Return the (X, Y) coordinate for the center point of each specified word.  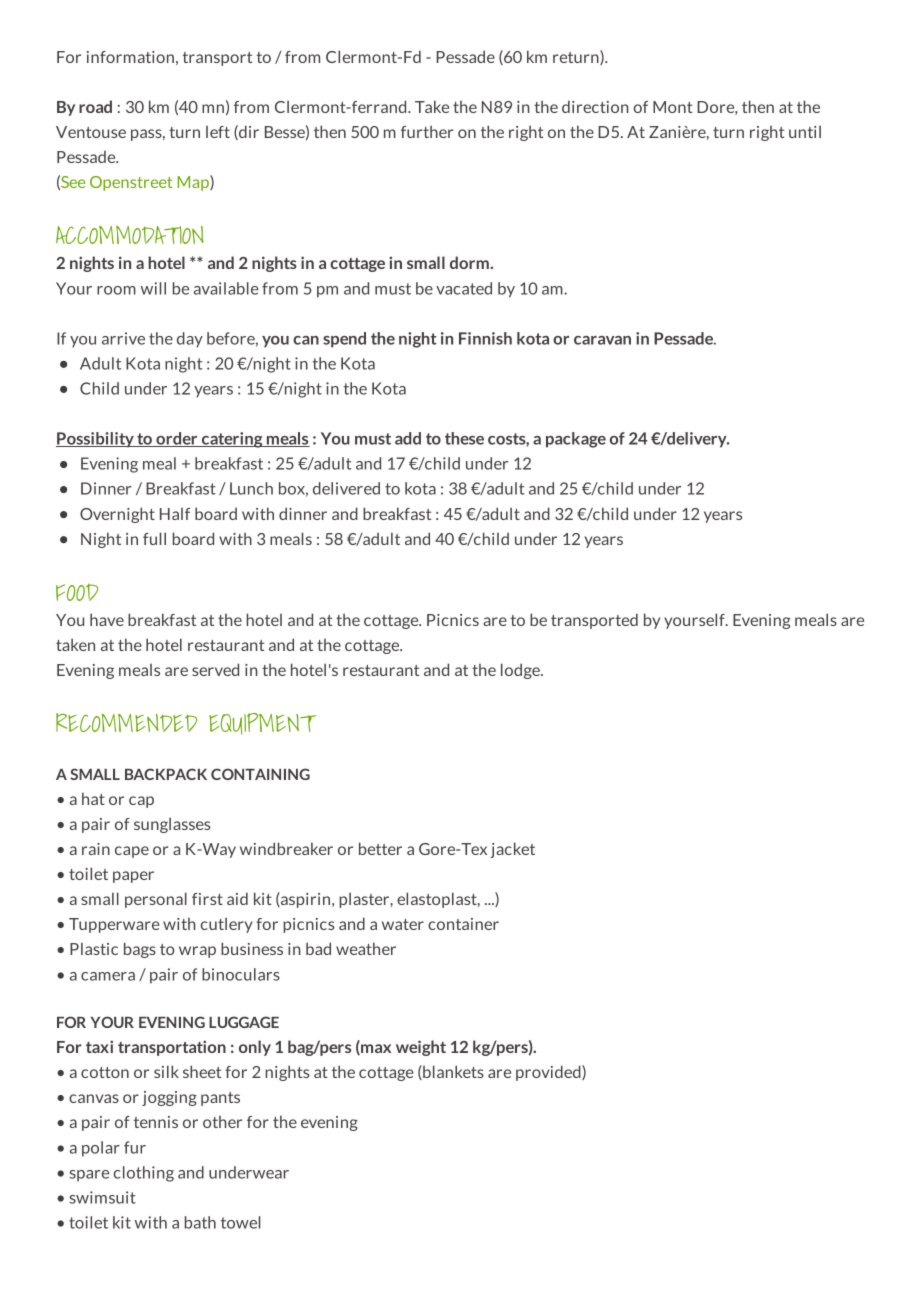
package (576, 440)
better (380, 848)
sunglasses (172, 825)
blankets (452, 1072)
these (464, 438)
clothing (144, 1174)
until (805, 131)
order (177, 439)
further (427, 132)
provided (549, 1073)
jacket (512, 850)
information (130, 57)
